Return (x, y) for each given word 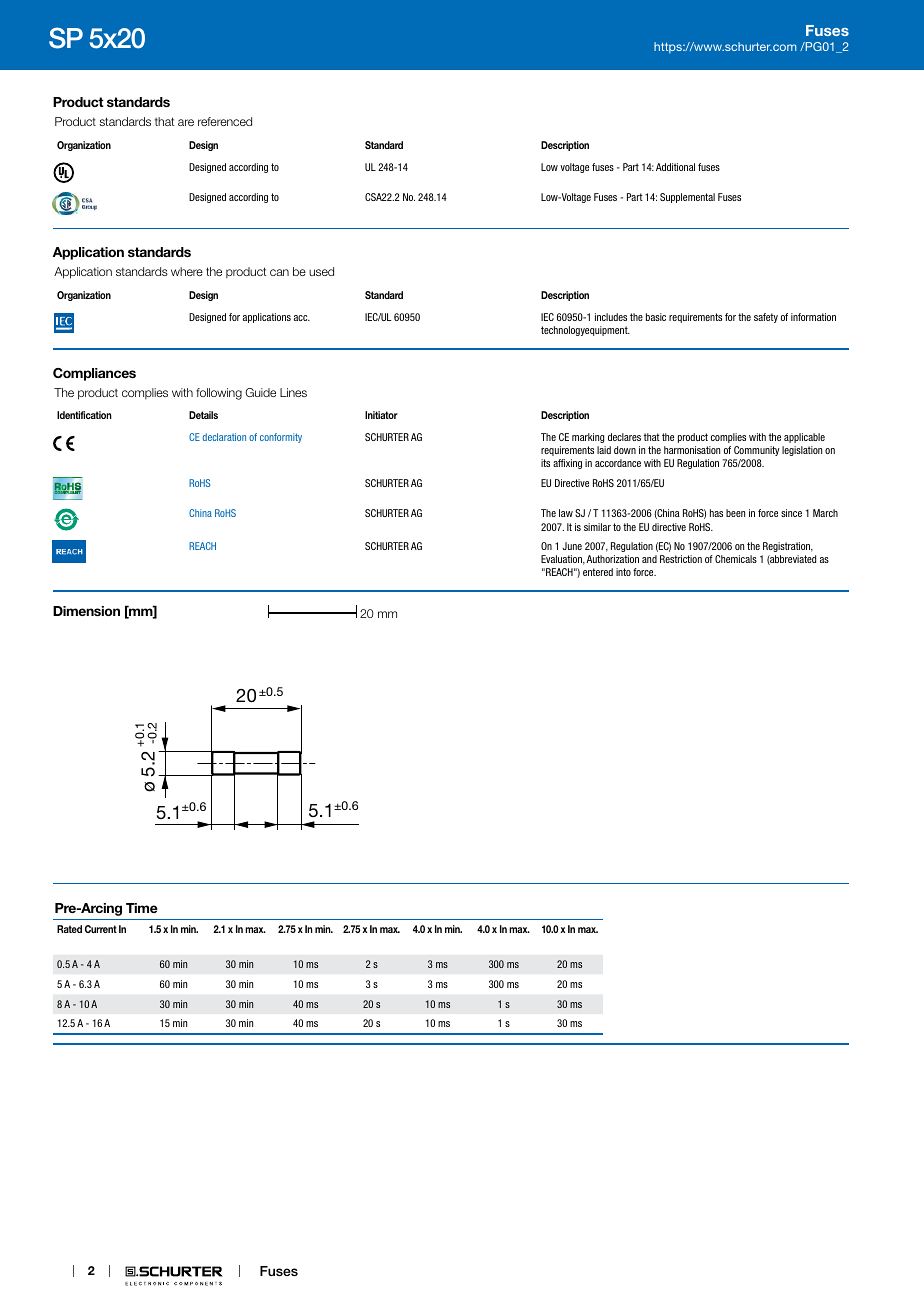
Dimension (86, 611)
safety (766, 318)
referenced (225, 121)
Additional (675, 167)
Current (101, 929)
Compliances (94, 374)
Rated (69, 929)
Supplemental (687, 198)
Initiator (381, 415)
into (623, 572)
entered (598, 572)
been (735, 513)
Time (142, 908)
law (566, 513)
